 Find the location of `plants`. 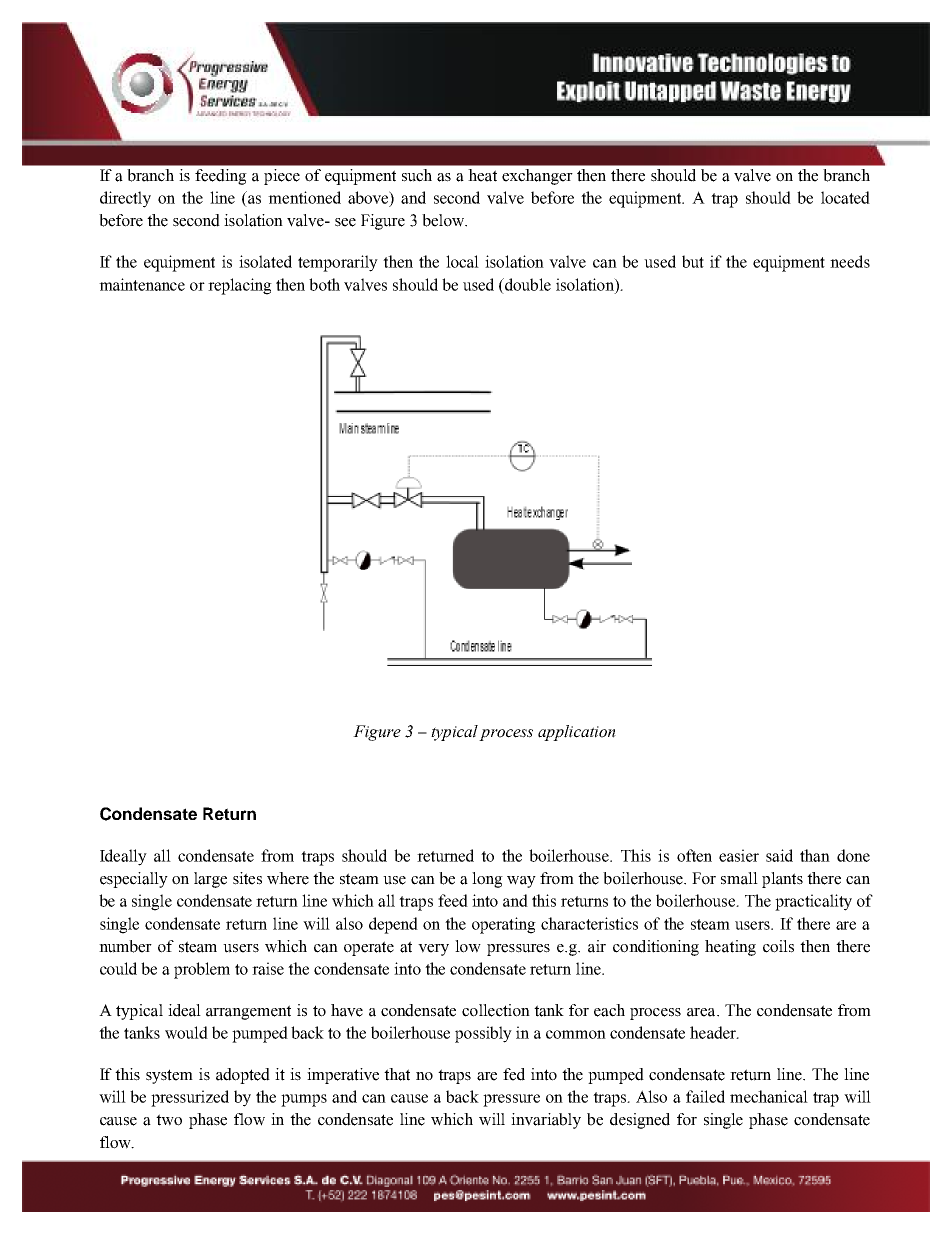

plants is located at coordinates (782, 880).
